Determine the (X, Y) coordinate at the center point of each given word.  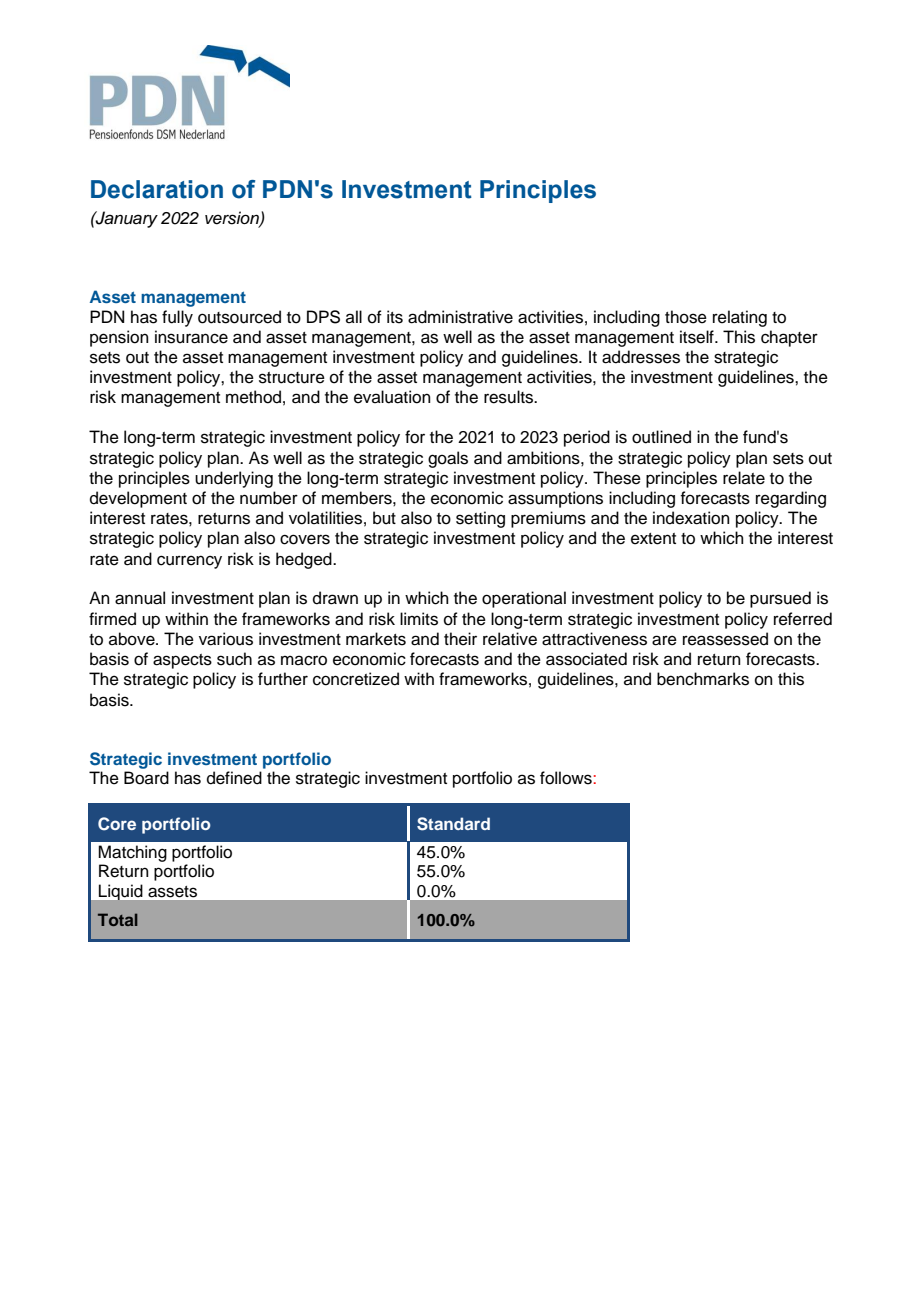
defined (234, 778)
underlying (234, 479)
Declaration (157, 189)
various (226, 639)
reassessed (725, 639)
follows (566, 778)
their (460, 639)
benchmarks (703, 679)
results (509, 397)
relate (744, 478)
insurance (191, 337)
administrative (460, 317)
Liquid (120, 892)
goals (448, 459)
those (686, 317)
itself (698, 337)
